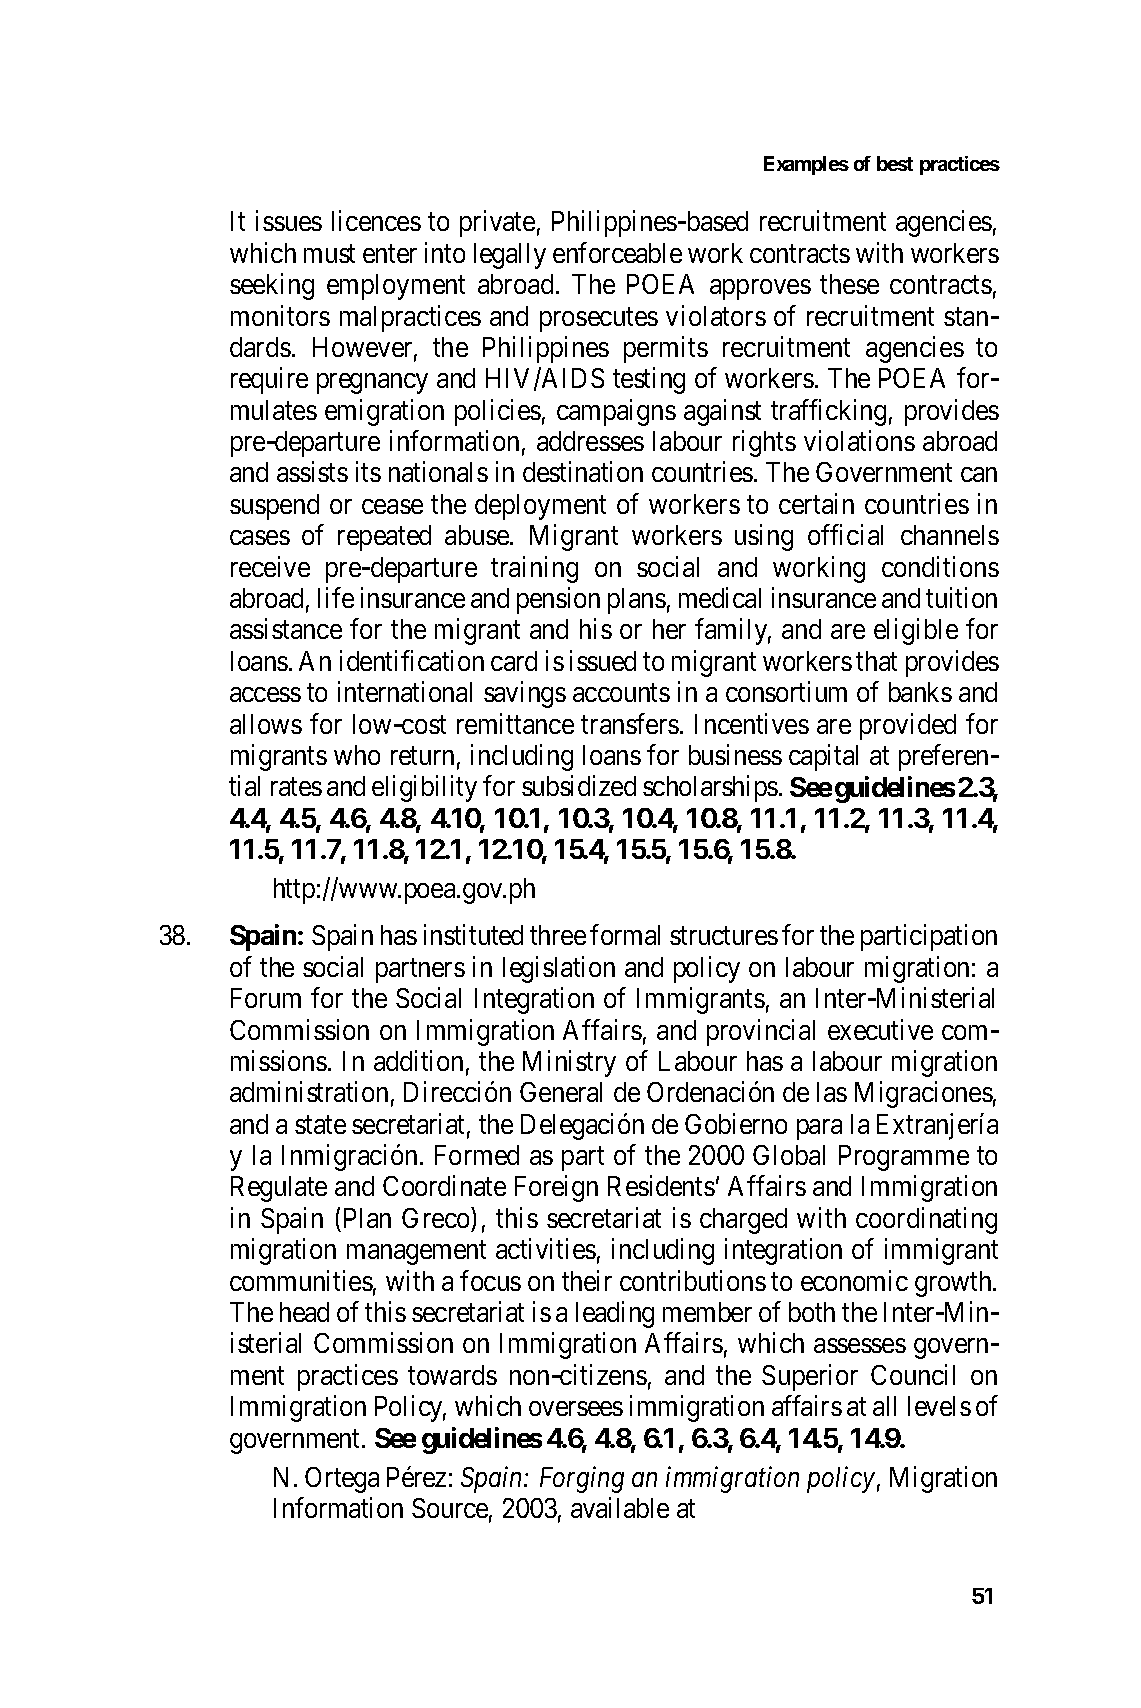 The height and width of the screenshot is (1708, 1141). Describe the element at coordinates (916, 632) in the screenshot. I see `eligible` at that location.
